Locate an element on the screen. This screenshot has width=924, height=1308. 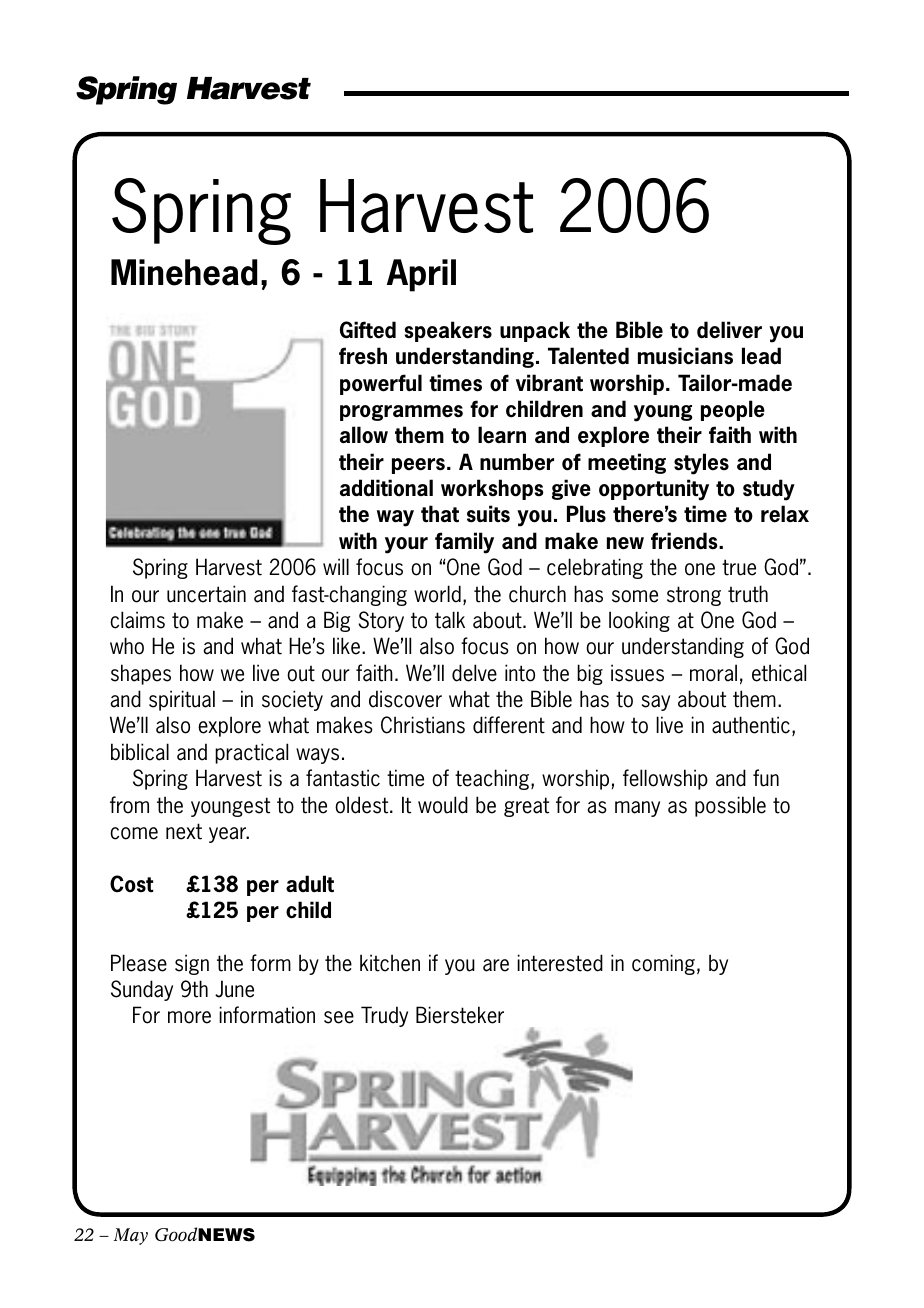
Gifted is located at coordinates (368, 330).
